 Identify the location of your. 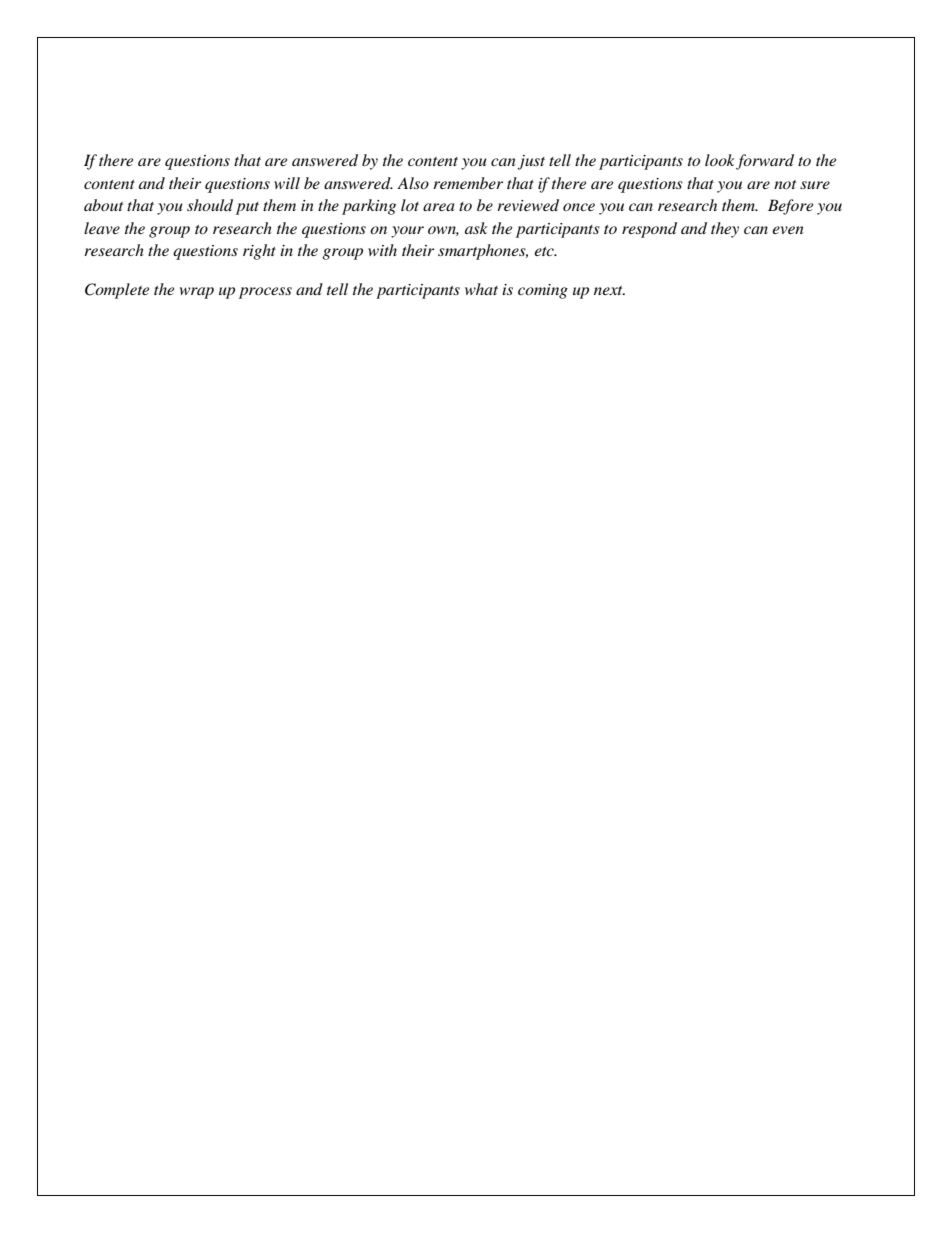
(407, 232).
